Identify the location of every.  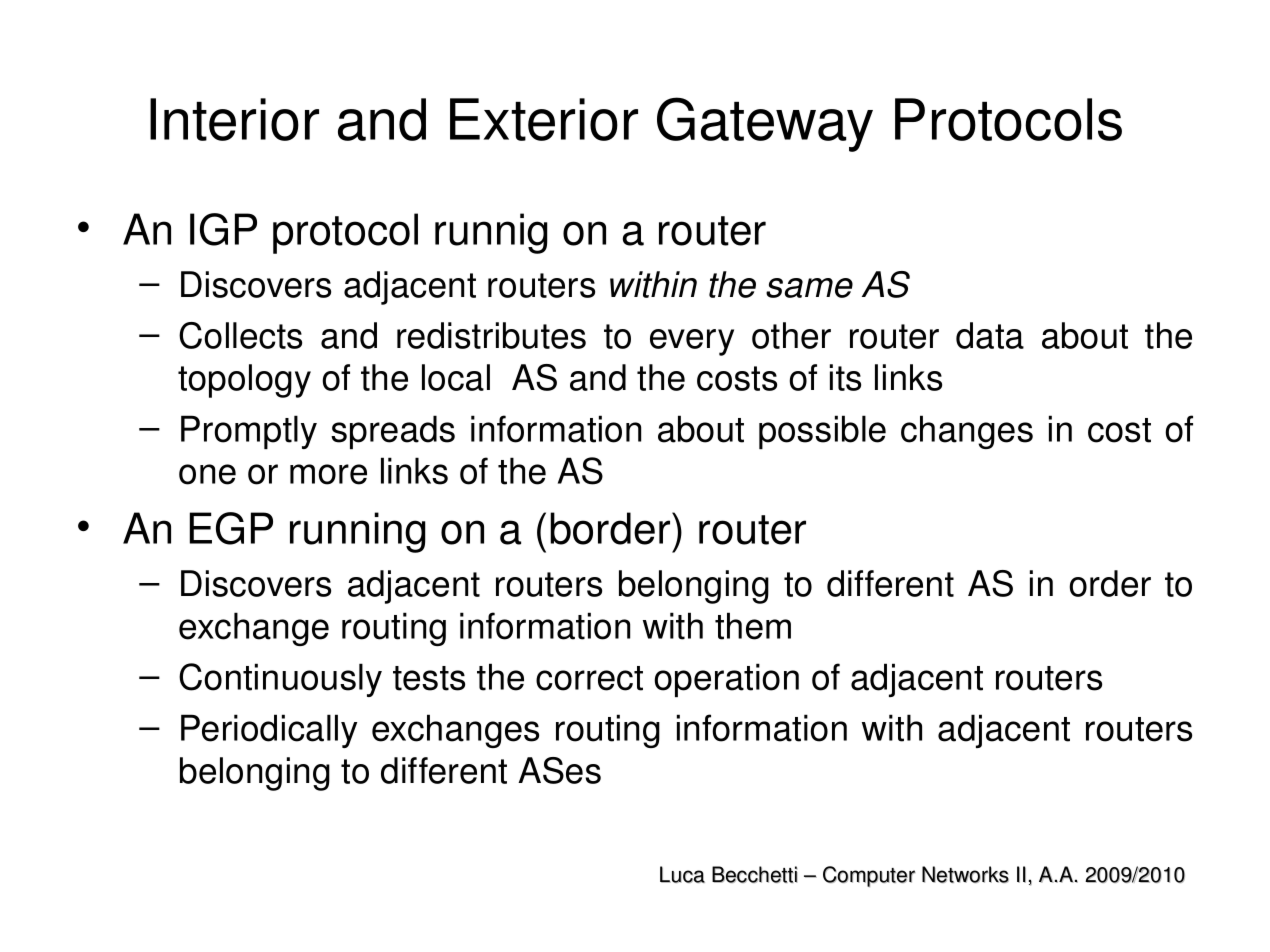
(692, 342).
